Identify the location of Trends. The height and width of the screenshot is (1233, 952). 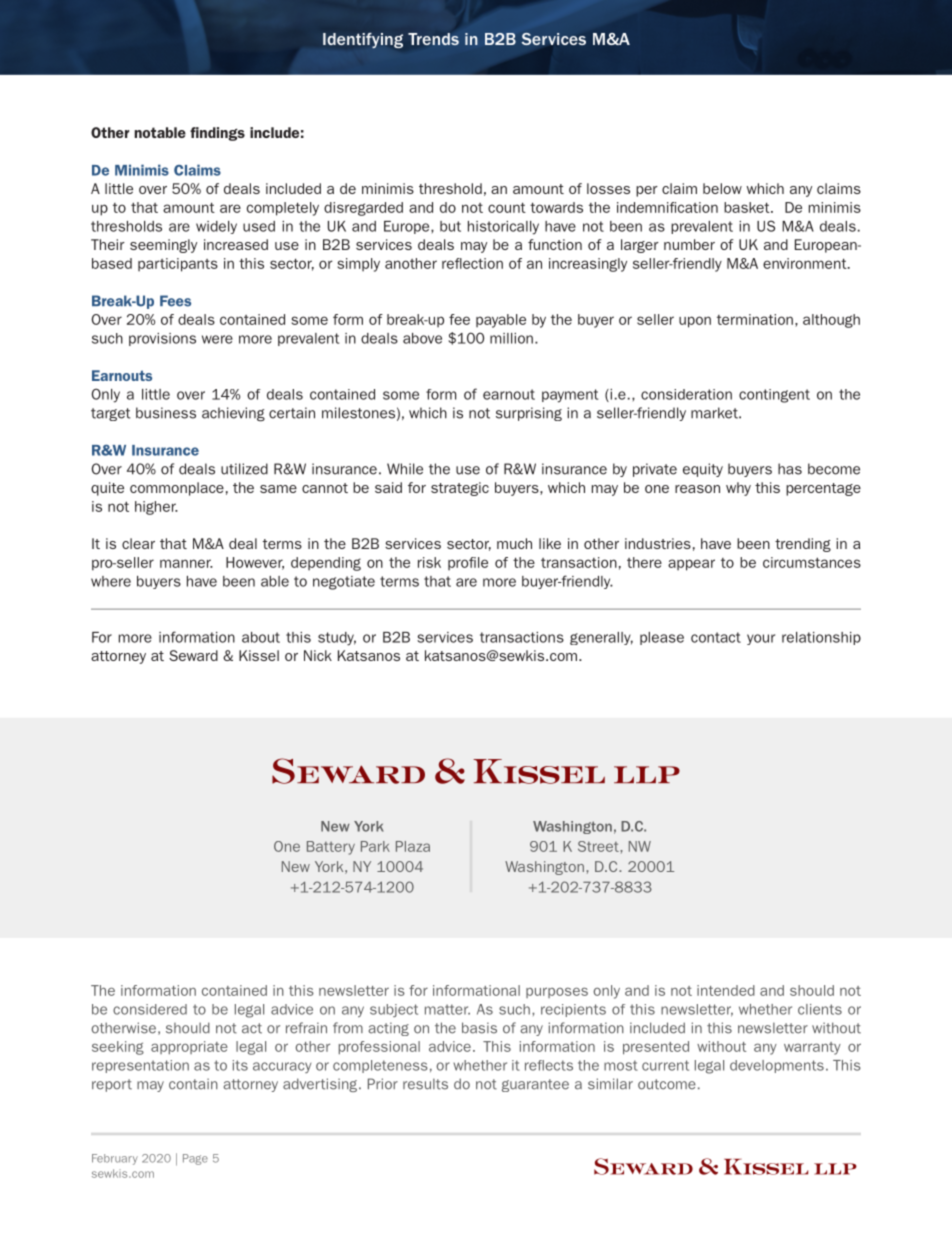
(433, 39).
